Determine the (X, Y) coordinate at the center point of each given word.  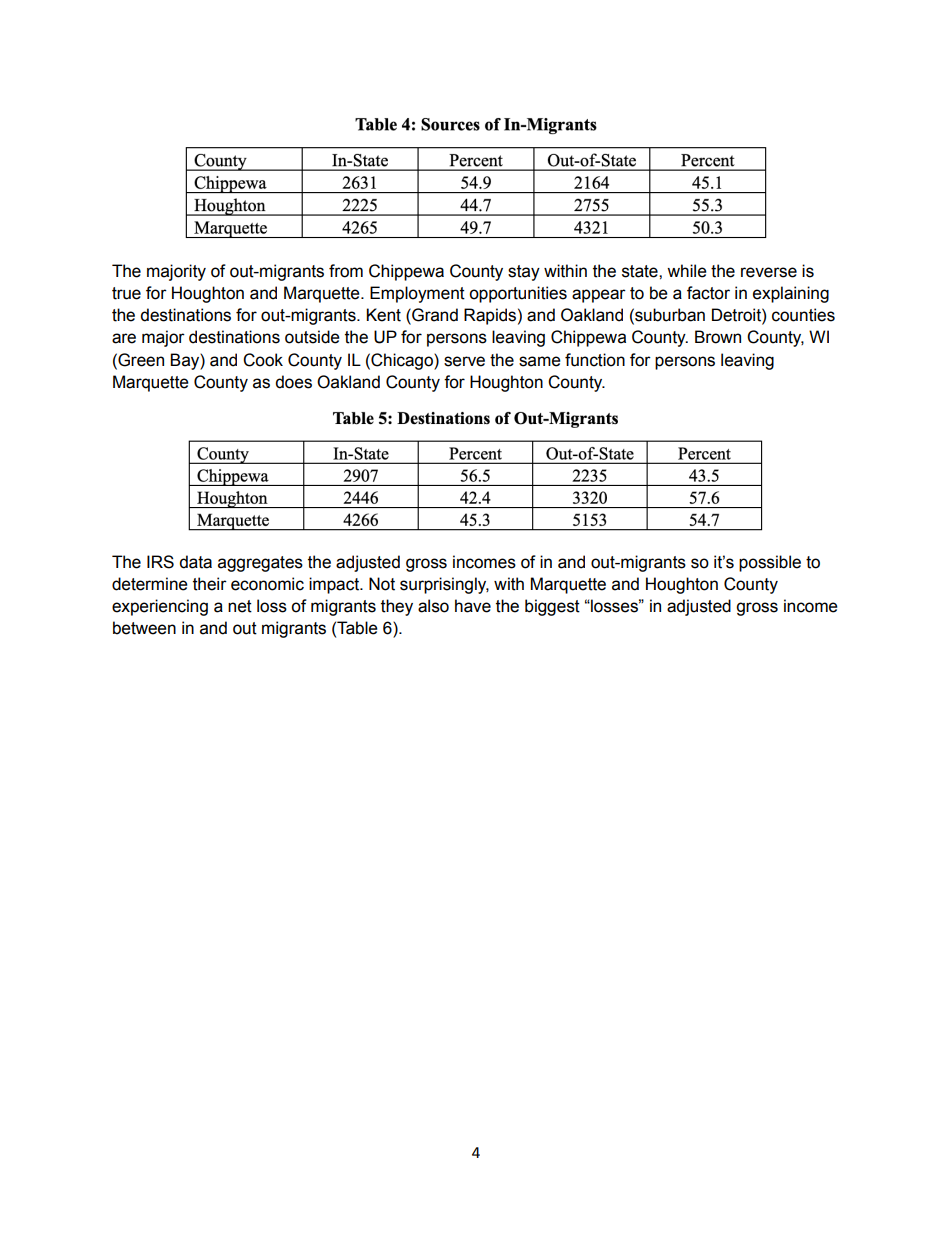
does (293, 382)
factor (708, 293)
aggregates (260, 564)
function (595, 360)
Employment (417, 294)
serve (464, 361)
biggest (552, 607)
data (195, 562)
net (240, 606)
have (473, 606)
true (126, 293)
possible (770, 563)
